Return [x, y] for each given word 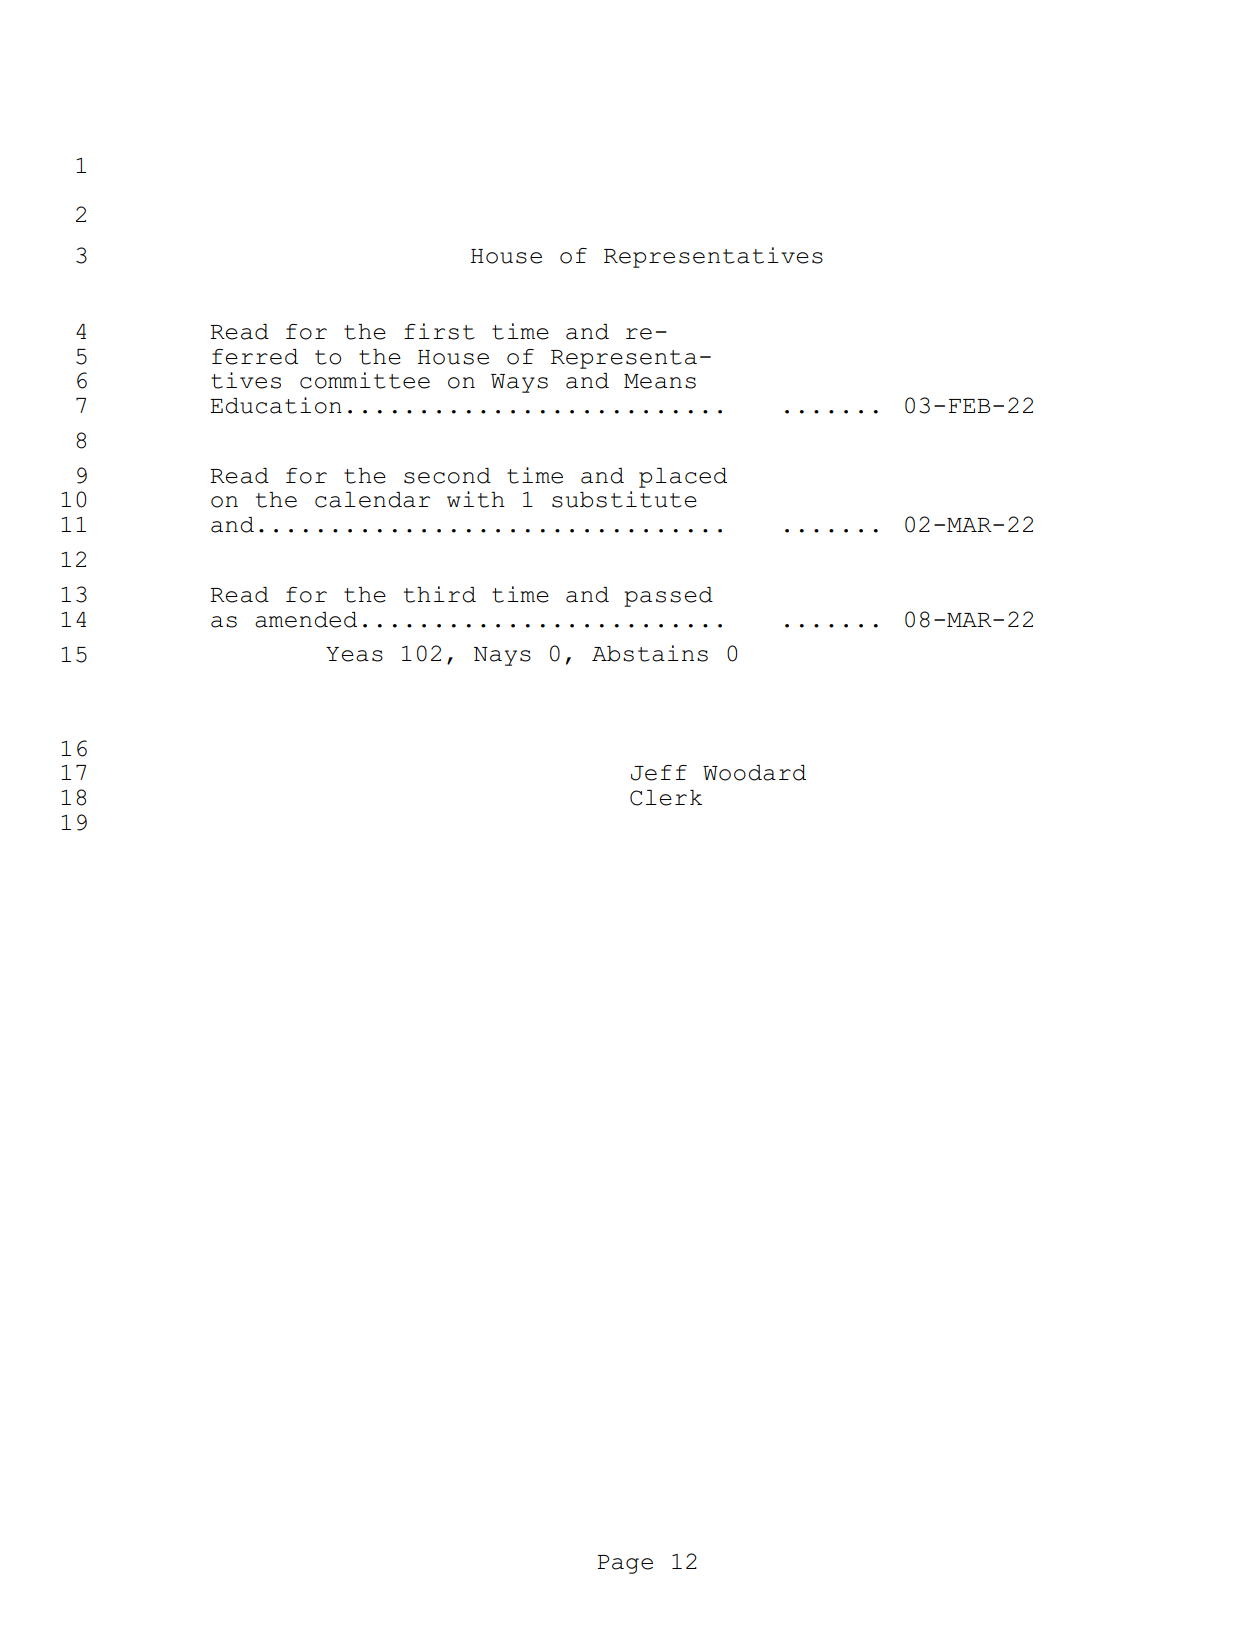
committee [365, 380]
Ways [519, 383]
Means [660, 381]
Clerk [666, 798]
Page [625, 1564]
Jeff [659, 773]
